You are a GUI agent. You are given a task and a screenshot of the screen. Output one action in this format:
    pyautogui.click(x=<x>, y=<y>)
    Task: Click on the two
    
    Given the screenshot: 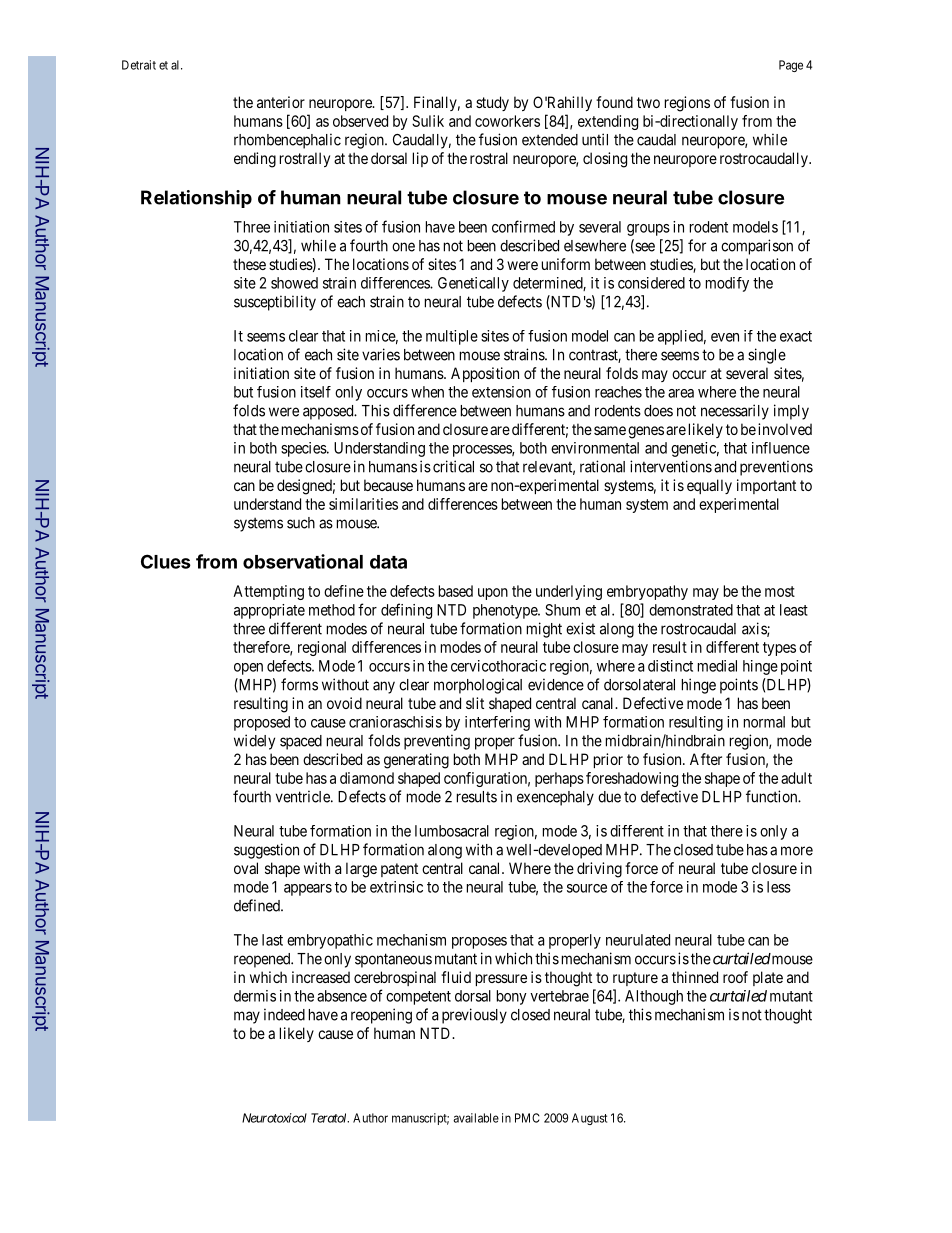 What is the action you would take?
    pyautogui.click(x=648, y=102)
